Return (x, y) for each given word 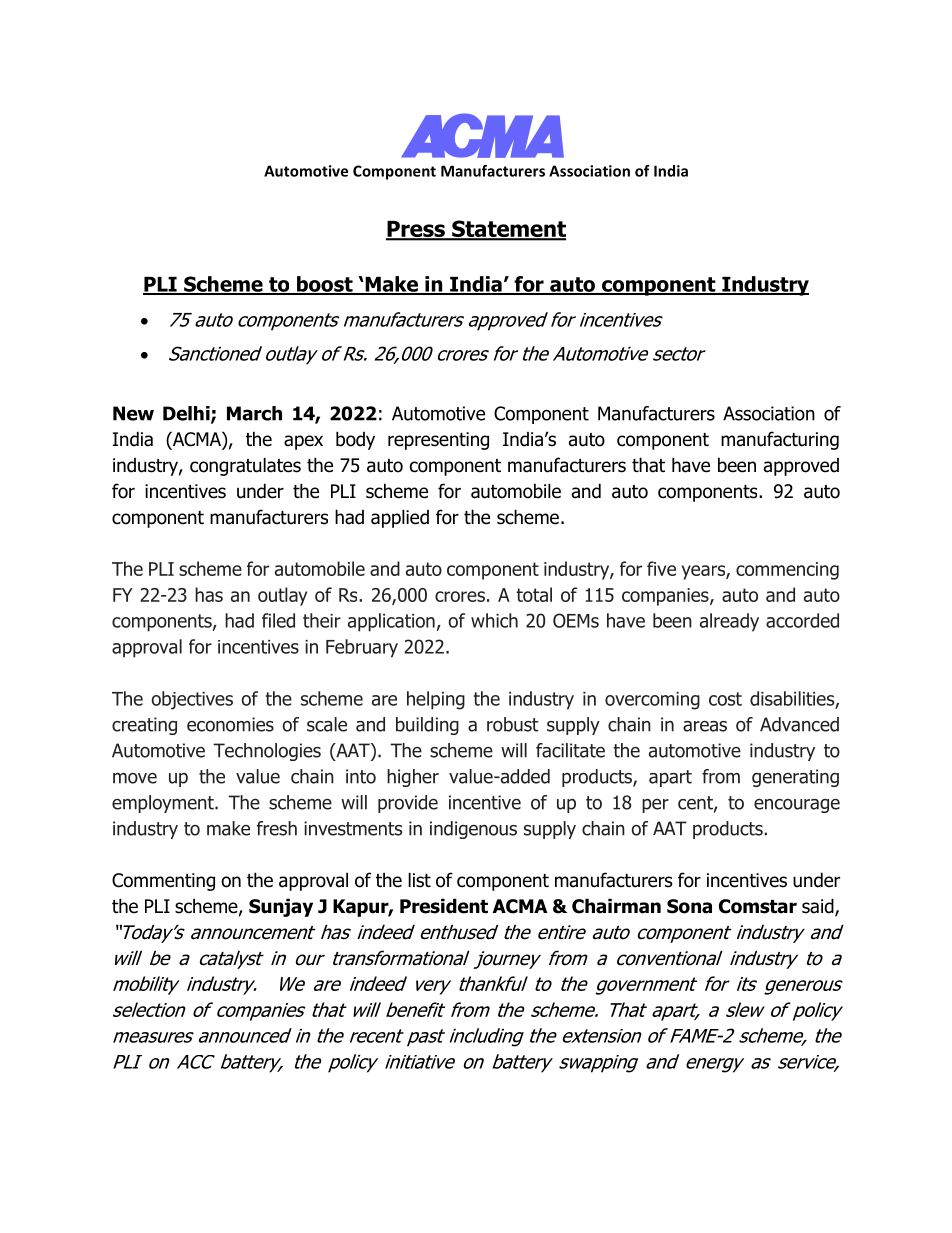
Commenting (163, 882)
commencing (787, 571)
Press (416, 230)
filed (278, 620)
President (444, 906)
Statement (508, 230)
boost (325, 285)
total (534, 594)
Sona (689, 906)
